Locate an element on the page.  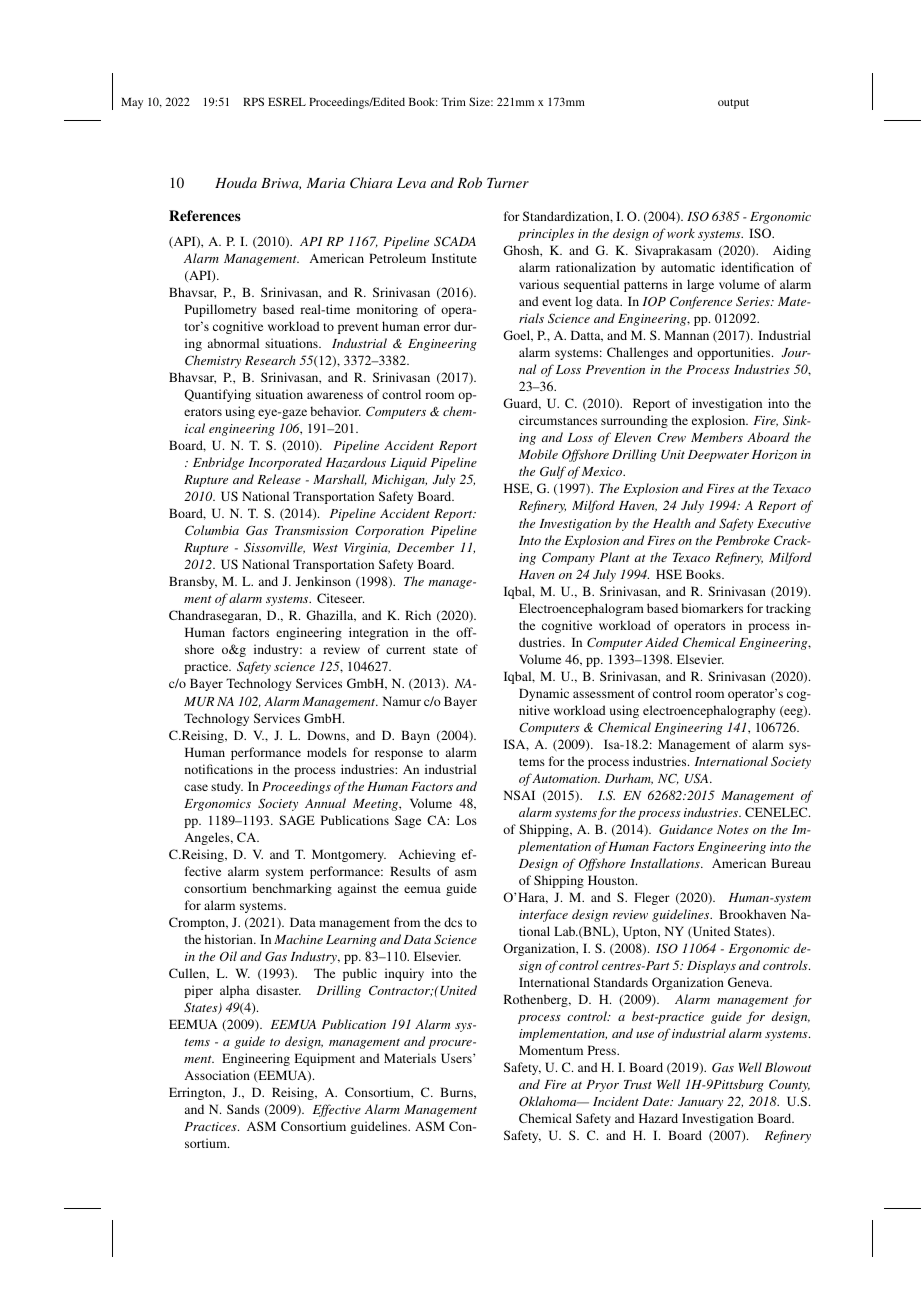
January is located at coordinates (700, 1103).
